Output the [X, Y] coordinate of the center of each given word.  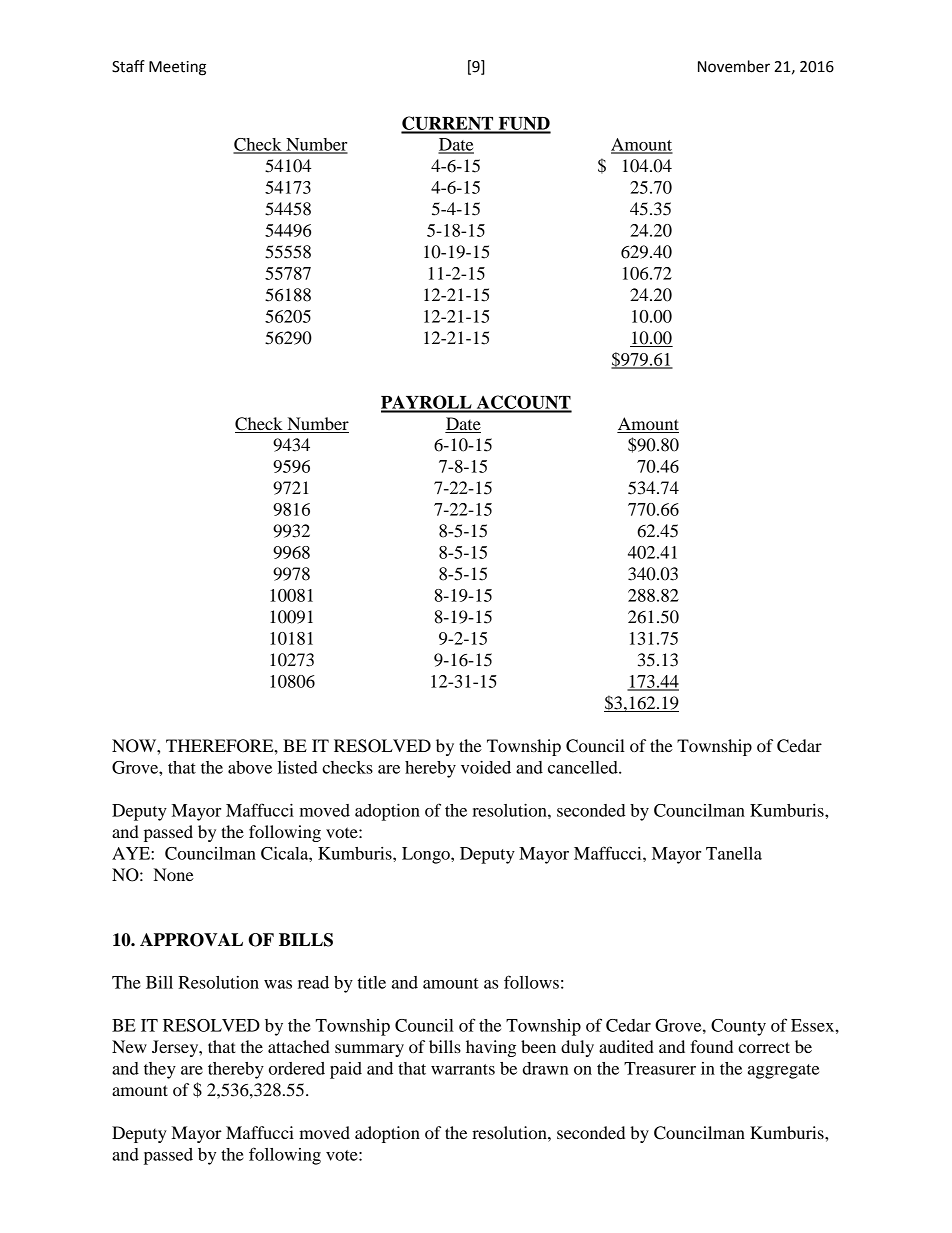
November [734, 66]
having [491, 1048]
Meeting [177, 68]
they [160, 1070]
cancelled [584, 767]
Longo [427, 855]
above [250, 767]
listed [298, 767]
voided [486, 767]
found [711, 1046]
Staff [128, 66]
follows [531, 982]
